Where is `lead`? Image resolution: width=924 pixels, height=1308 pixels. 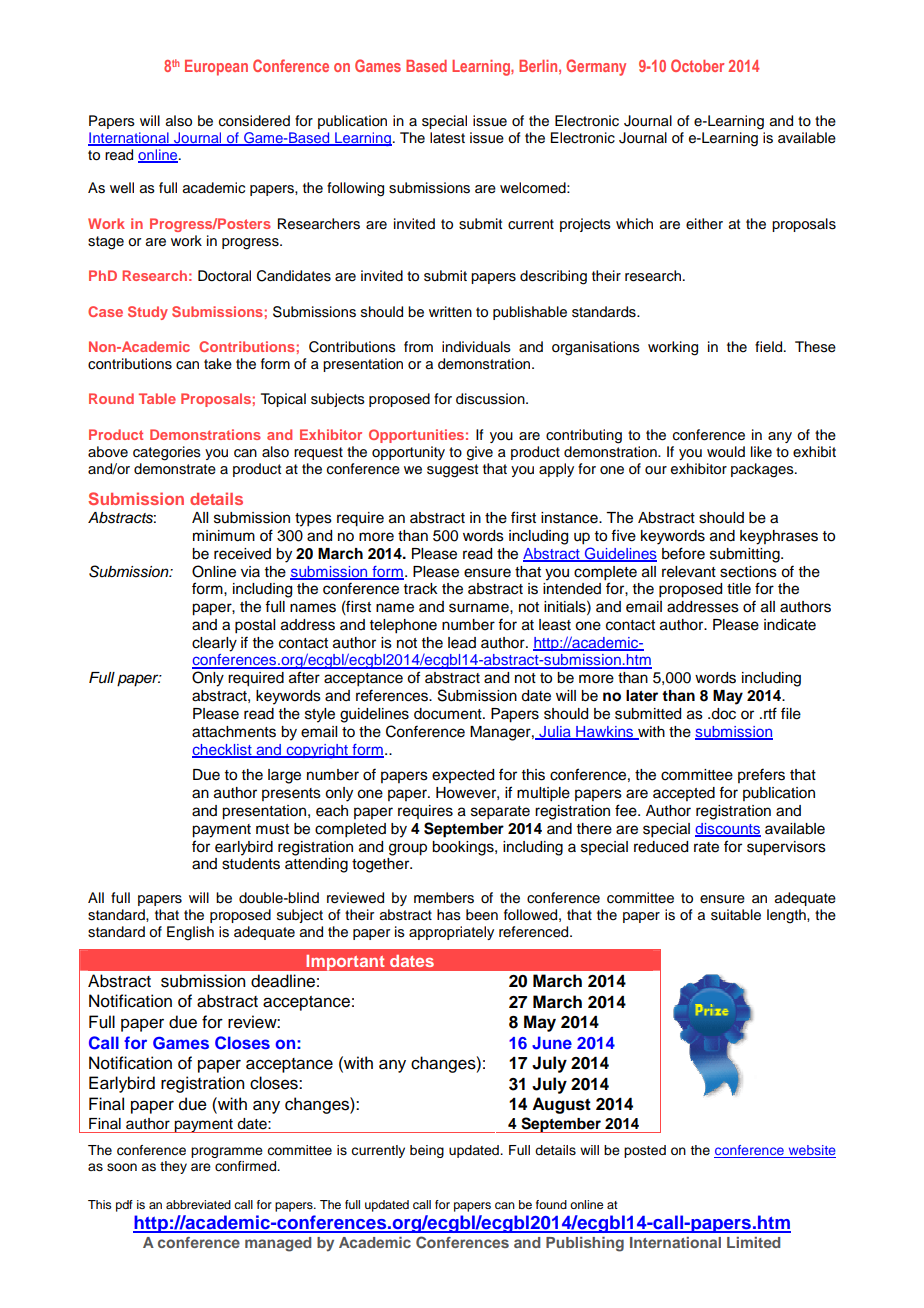 lead is located at coordinates (462, 643).
